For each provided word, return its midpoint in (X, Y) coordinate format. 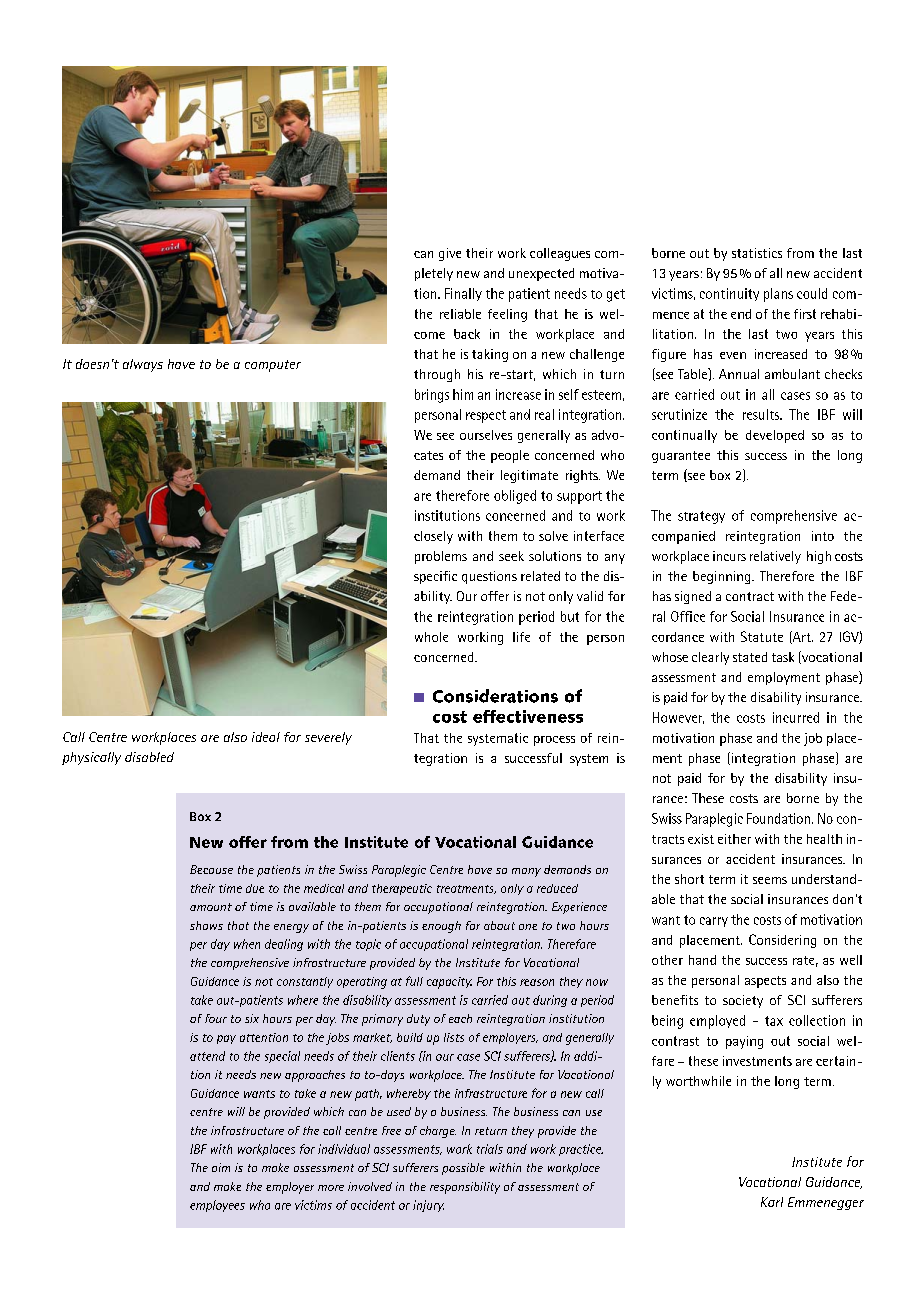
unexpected (541, 274)
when (247, 944)
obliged (515, 497)
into (823, 536)
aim (221, 1167)
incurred (796, 717)
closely (433, 537)
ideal (266, 737)
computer (273, 366)
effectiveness (528, 716)
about (499, 925)
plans (778, 295)
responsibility (465, 1188)
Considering (782, 941)
